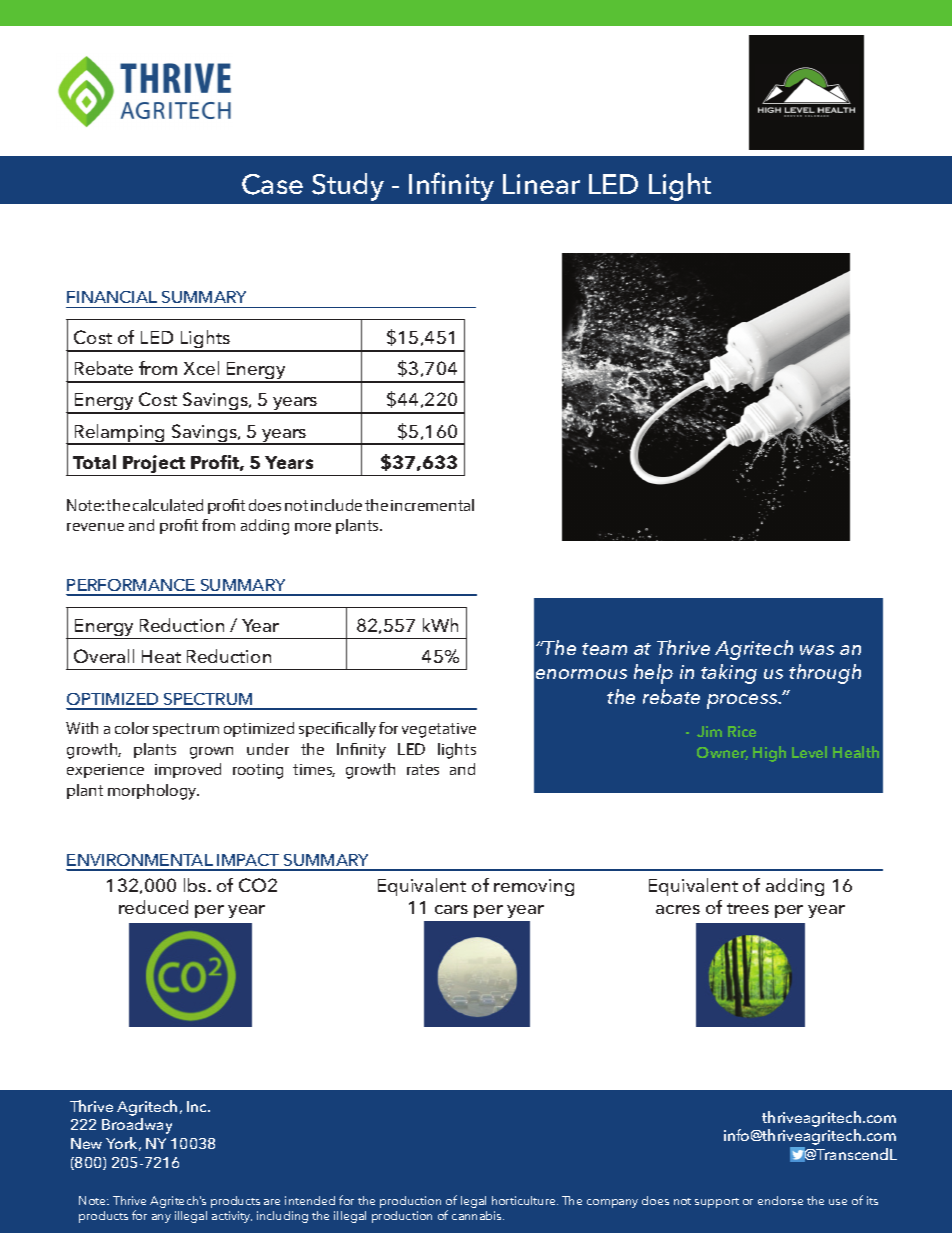 The width and height of the image is (952, 1233). What do you see at coordinates (432, 505) in the image?
I see `incremental` at bounding box center [432, 505].
